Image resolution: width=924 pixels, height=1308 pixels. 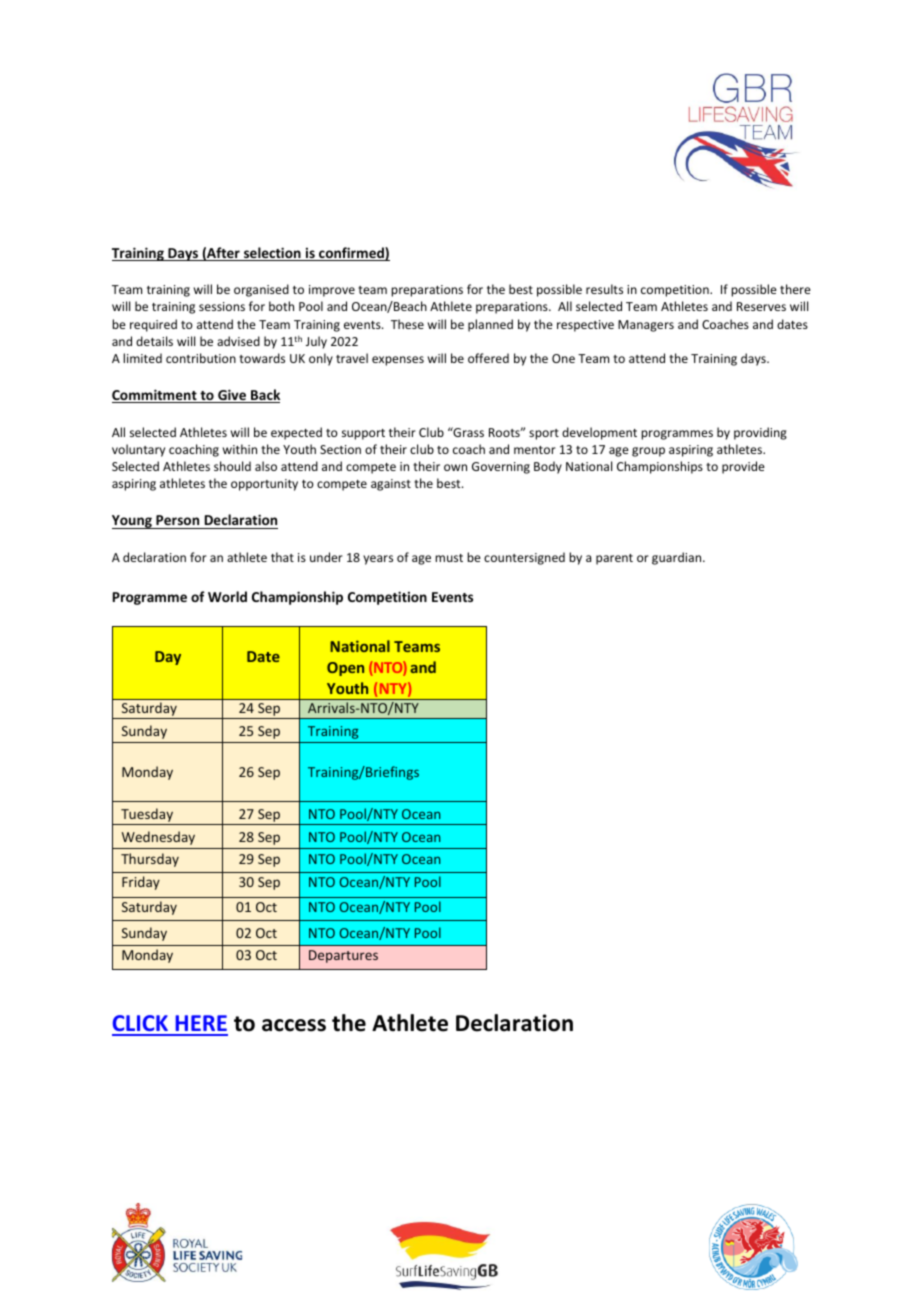 What do you see at coordinates (407, 324) in the screenshot?
I see `These` at bounding box center [407, 324].
